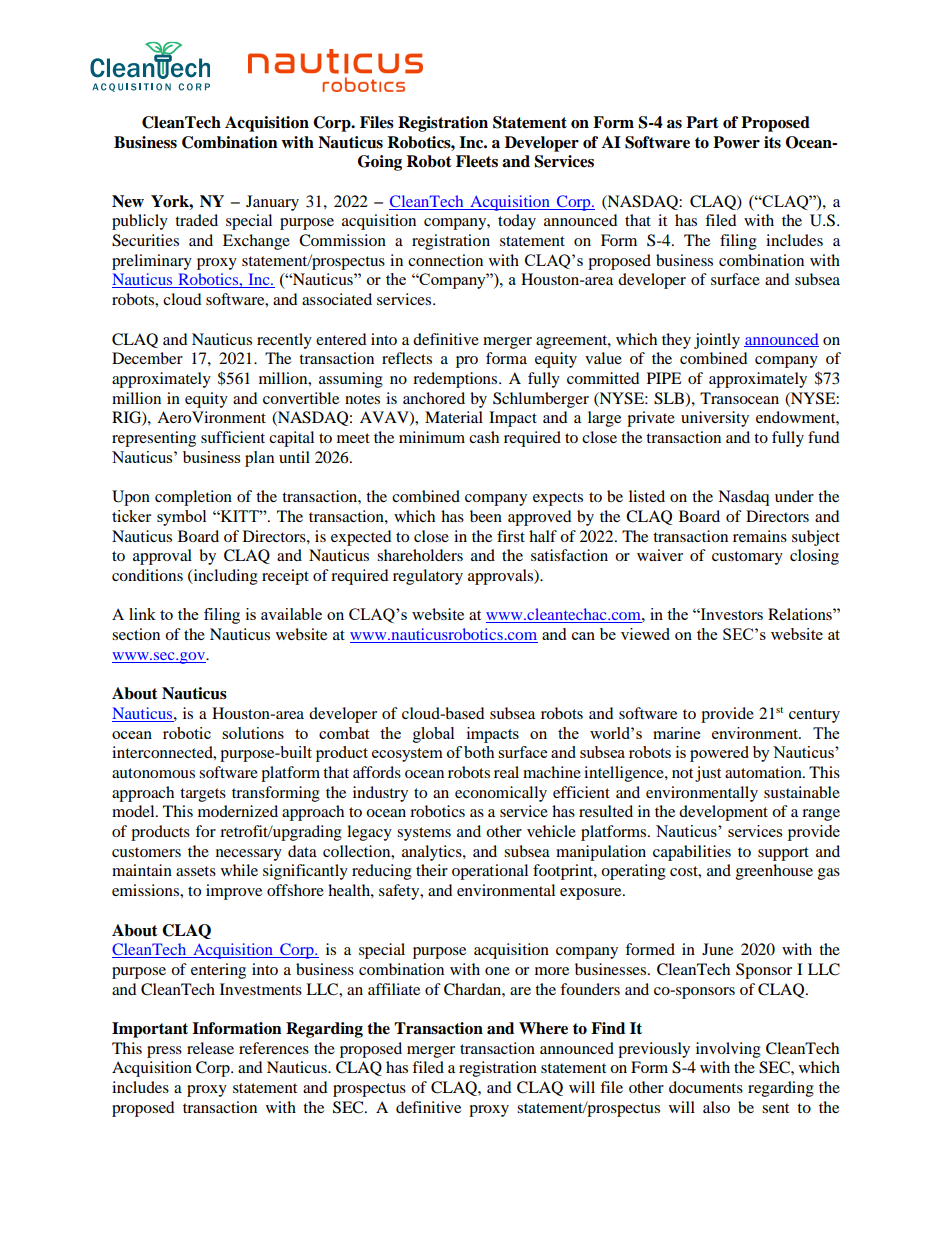 This screenshot has width=952, height=1233. Describe the element at coordinates (715, 419) in the screenshot. I see `university` at that location.
